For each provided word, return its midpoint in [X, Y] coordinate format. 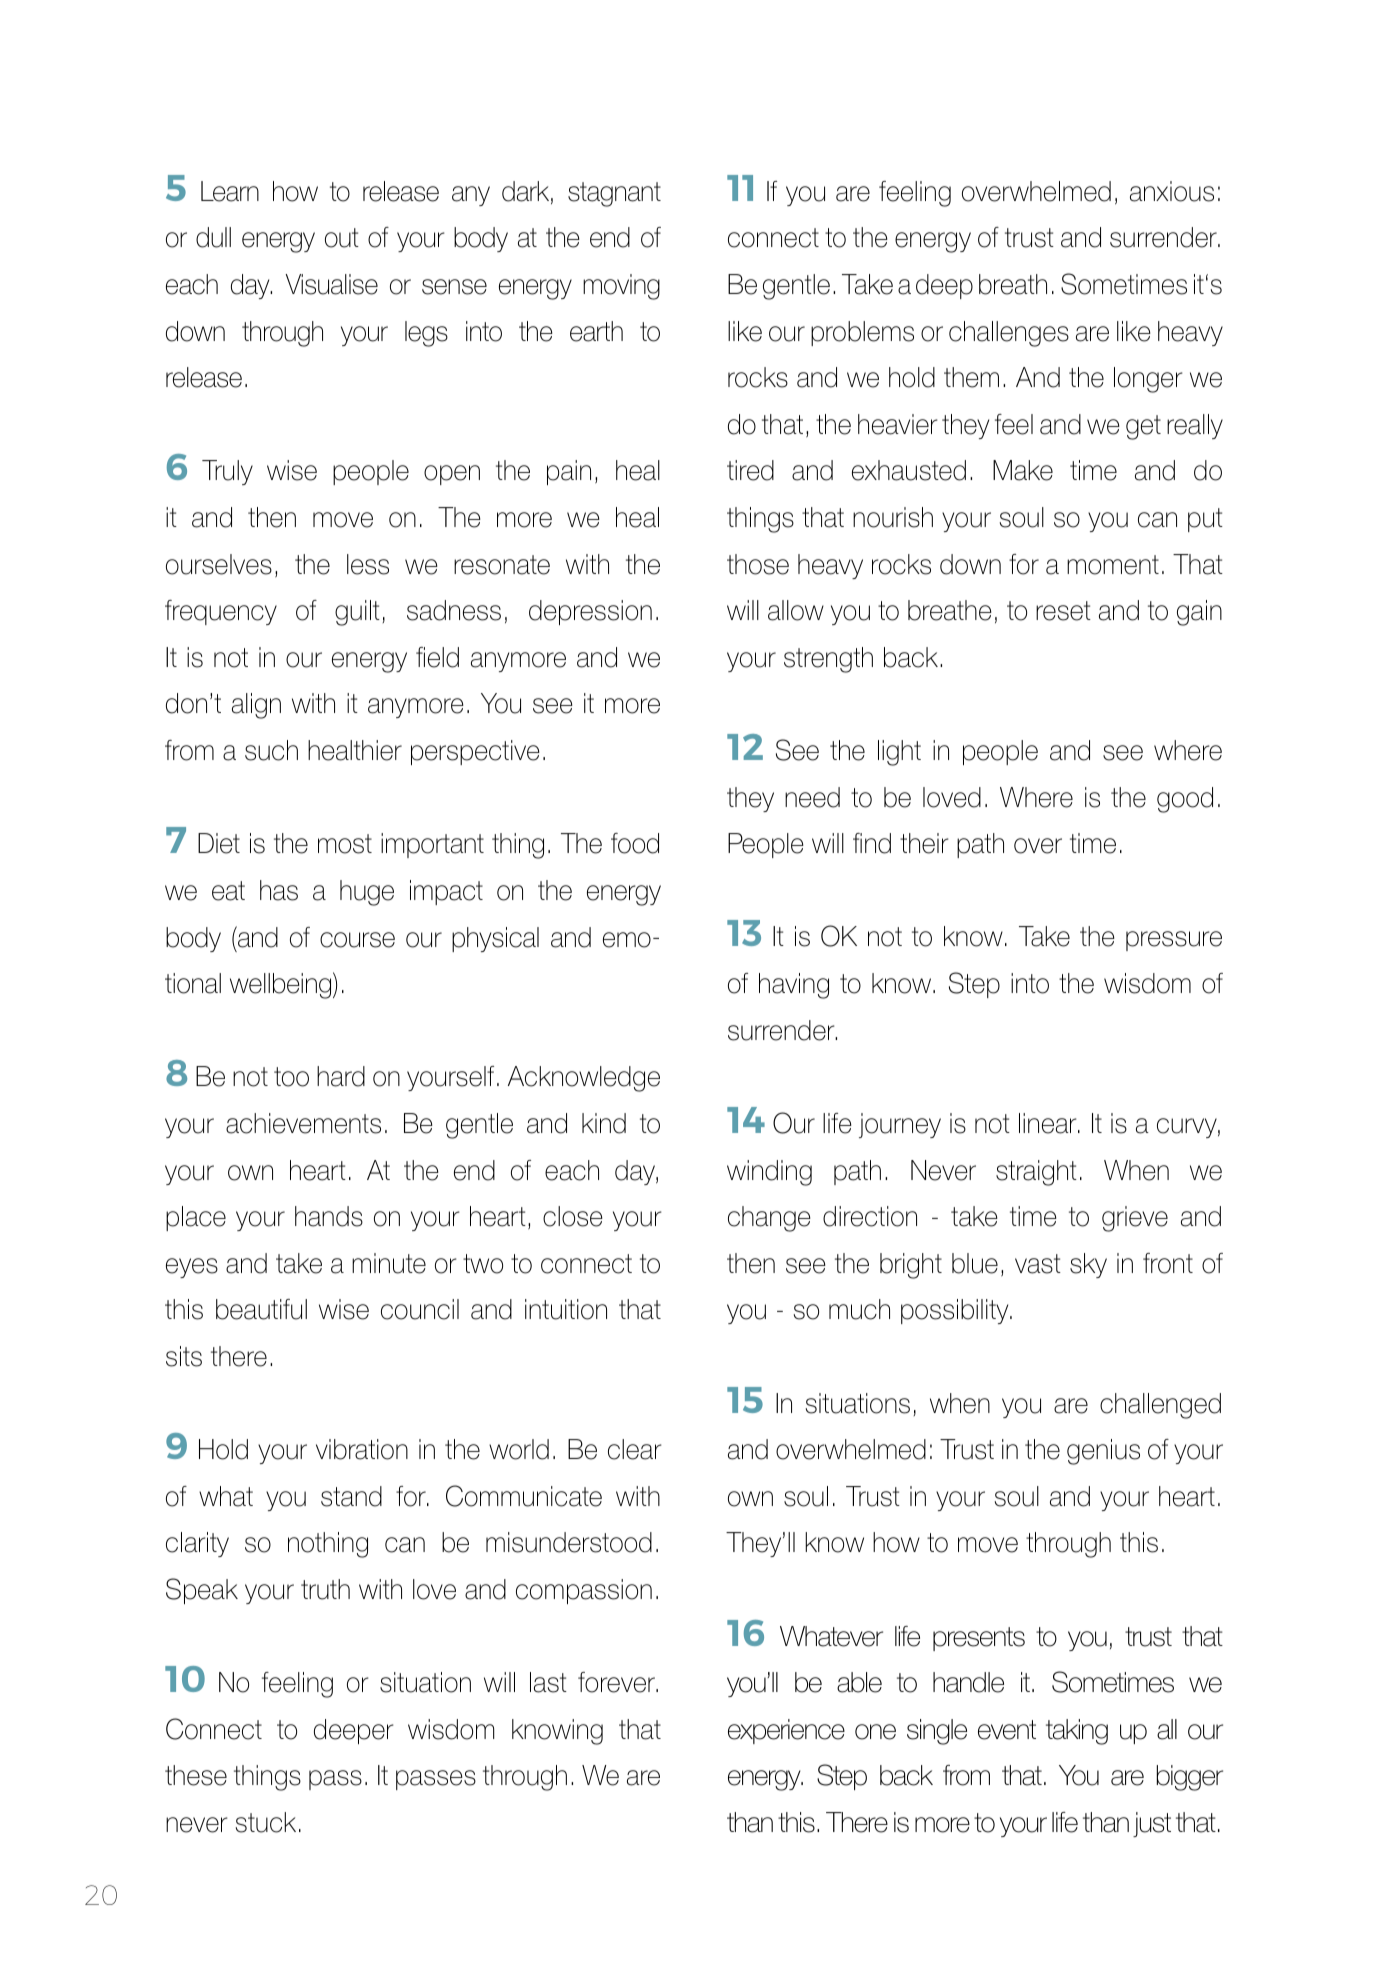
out [342, 238]
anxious [1172, 191]
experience [786, 1731]
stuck [266, 1822]
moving [621, 287]
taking [1077, 1732]
